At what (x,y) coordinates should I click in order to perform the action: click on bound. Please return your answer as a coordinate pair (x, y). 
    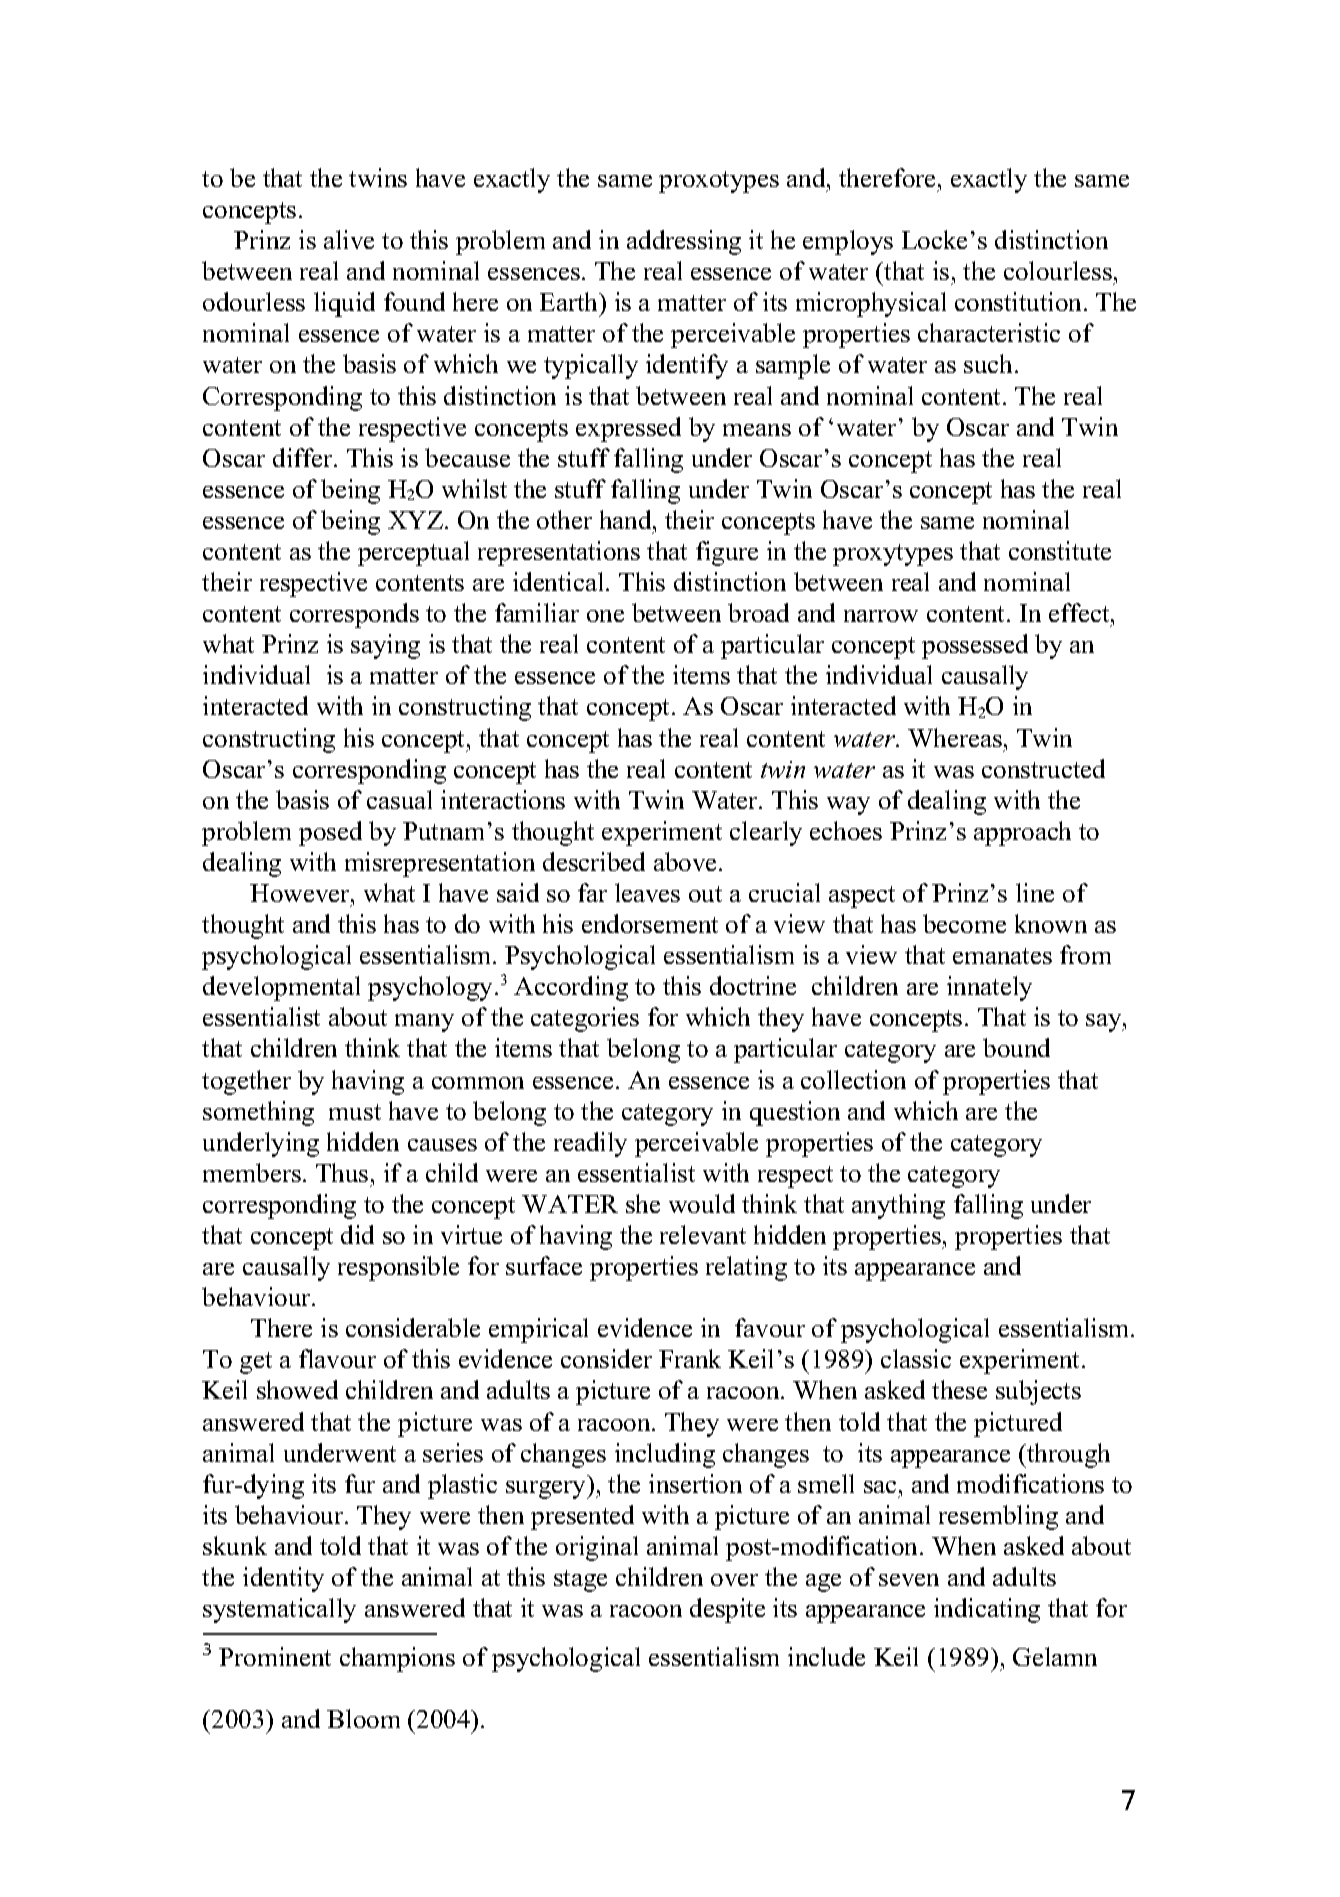
    Looking at the image, I should click on (1016, 1047).
